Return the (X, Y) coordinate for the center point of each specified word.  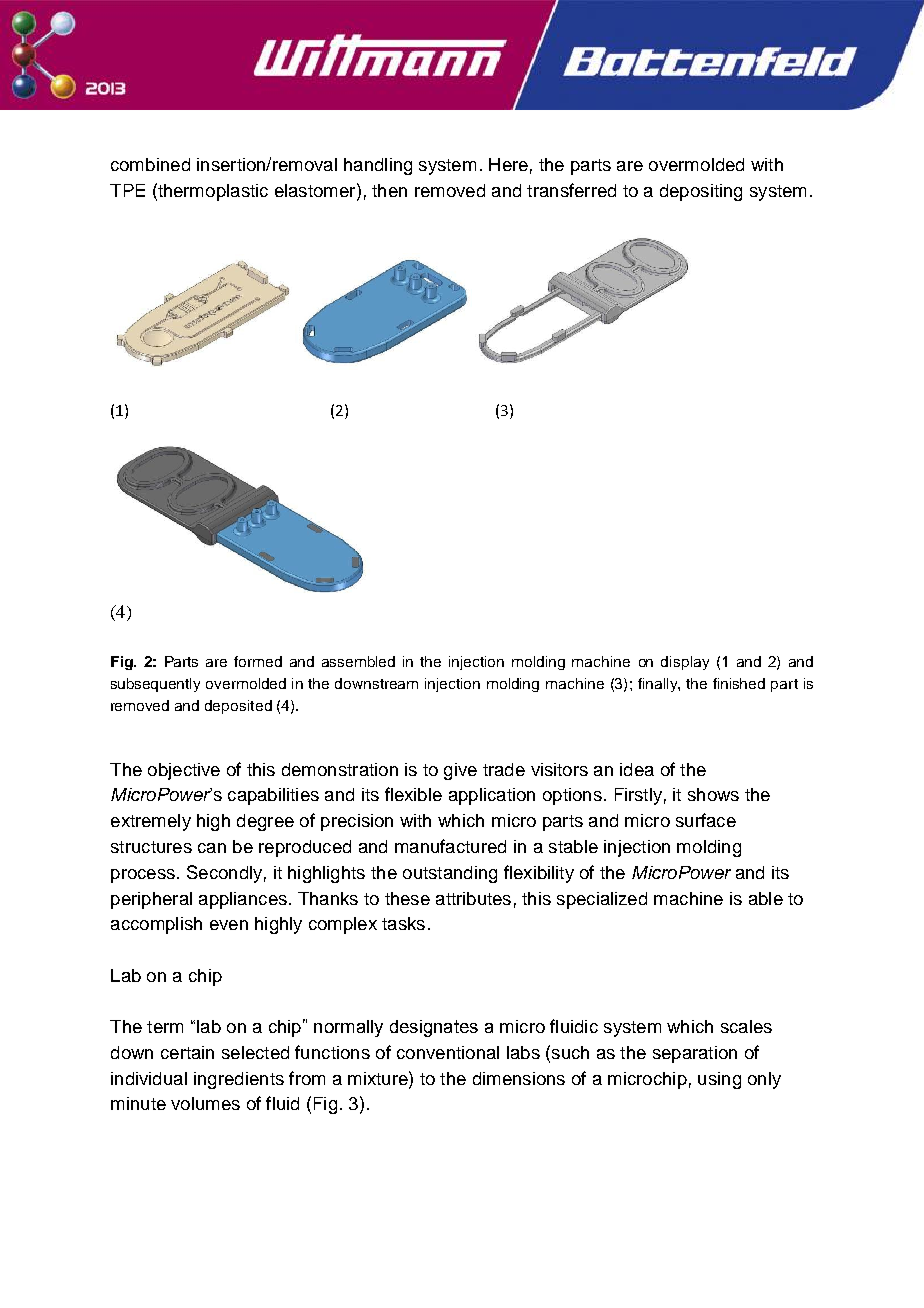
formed (258, 661)
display (685, 663)
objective (184, 771)
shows (713, 794)
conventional (448, 1052)
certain (187, 1052)
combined (150, 164)
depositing (701, 192)
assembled (358, 661)
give (460, 771)
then (389, 190)
